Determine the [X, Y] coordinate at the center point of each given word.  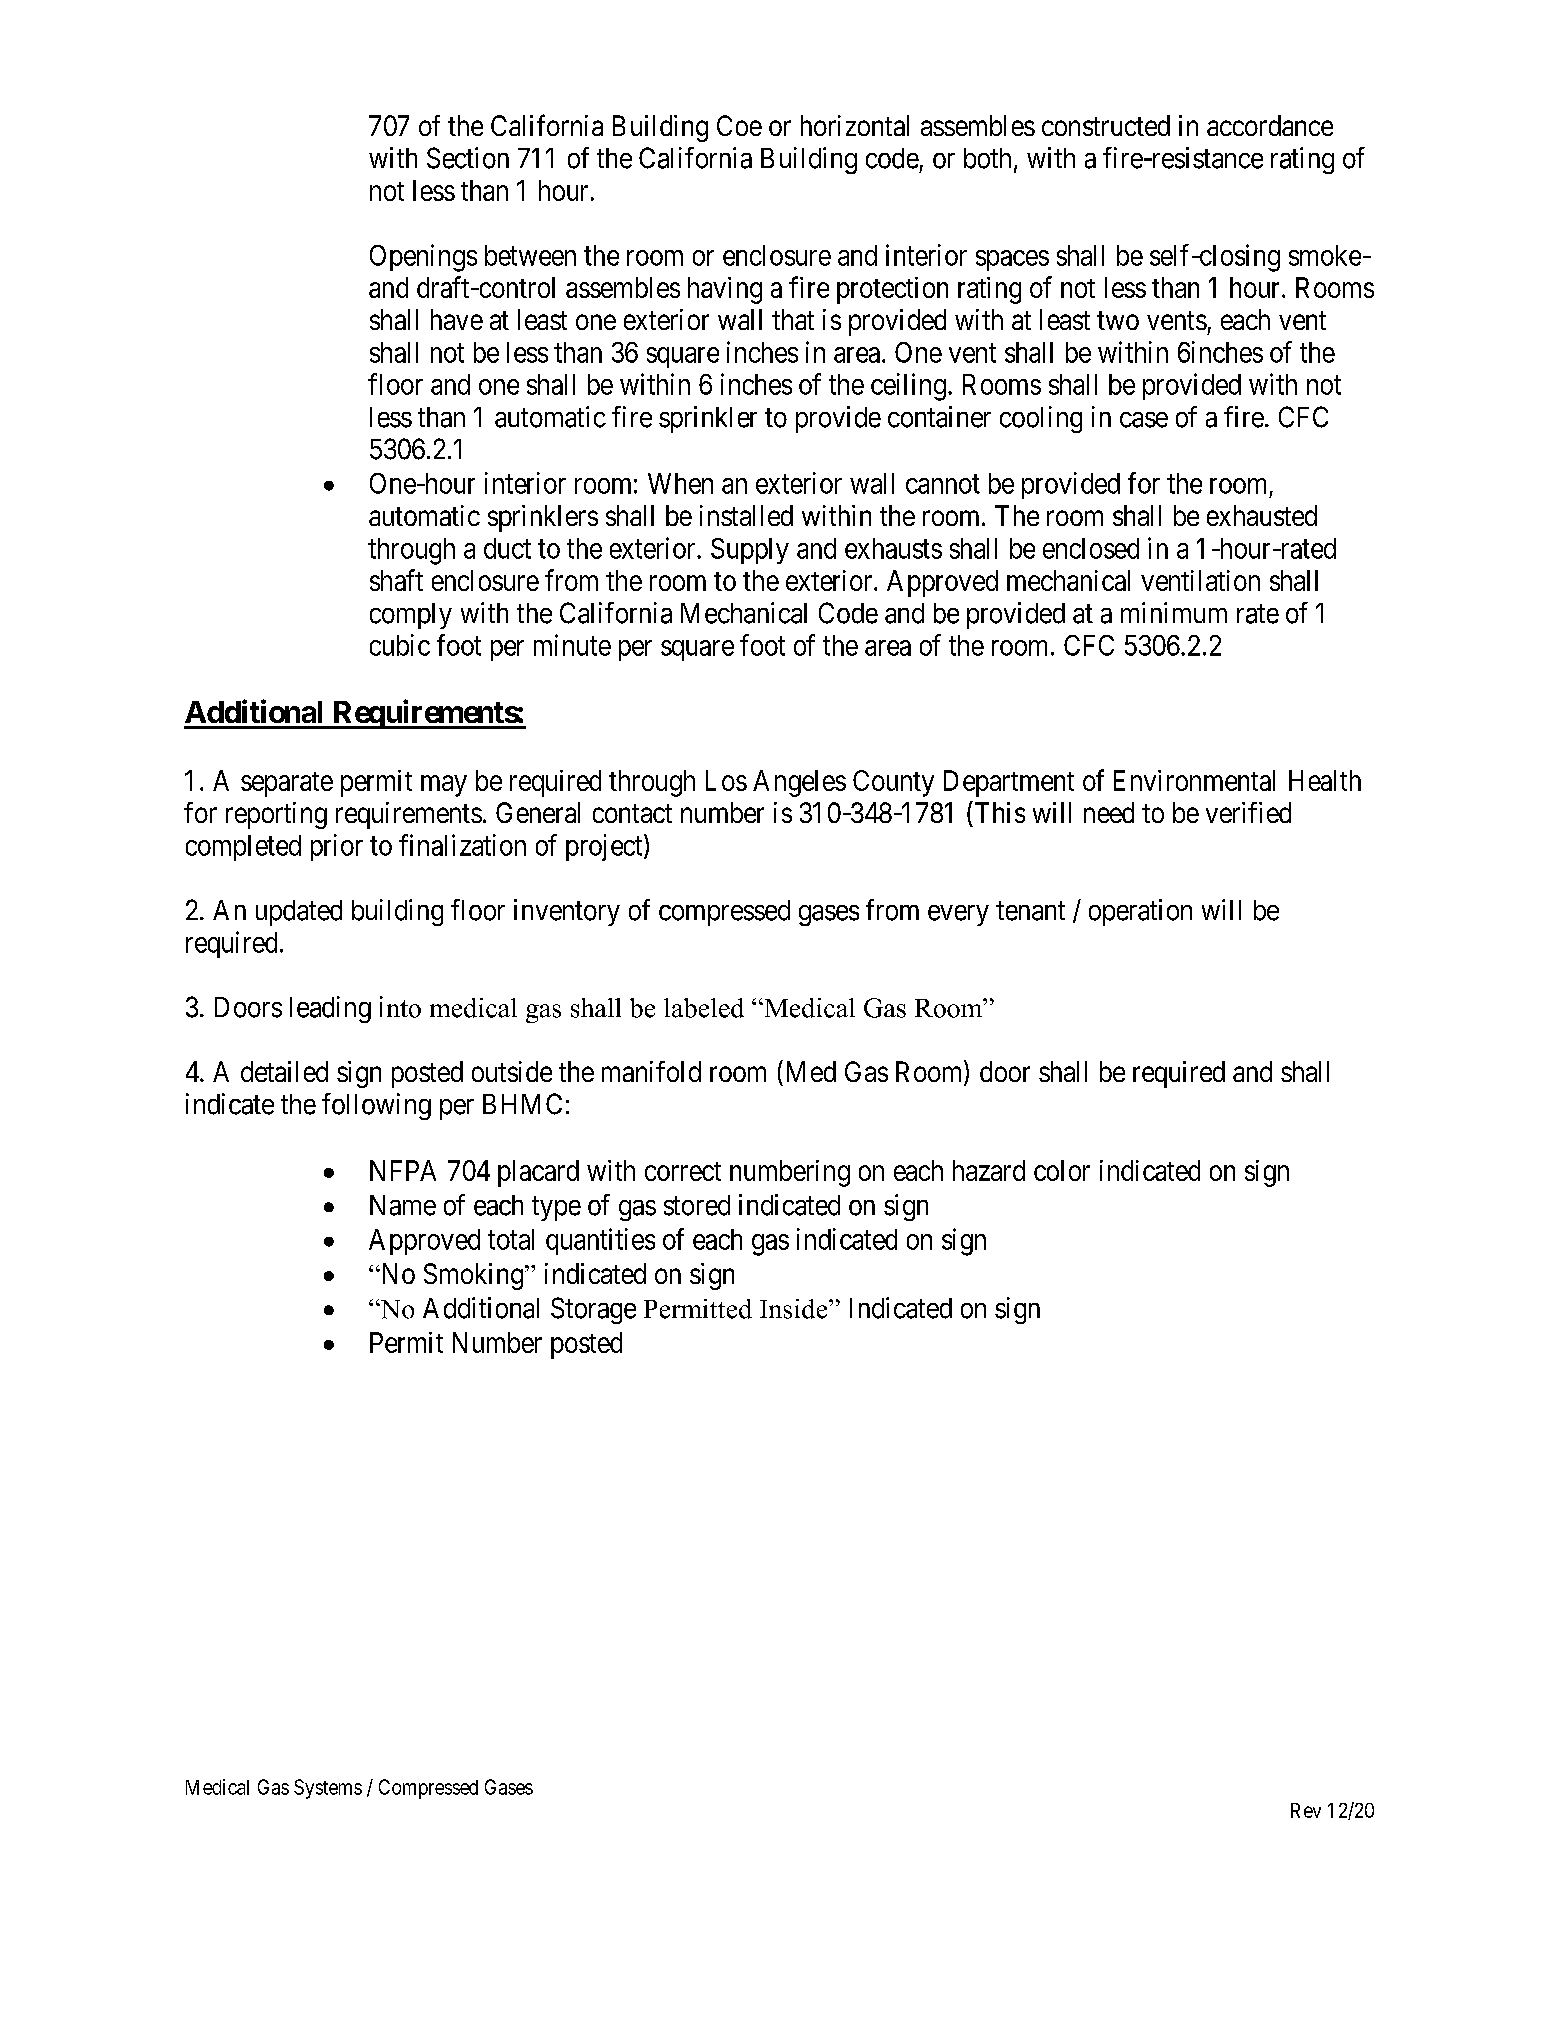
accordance [1270, 125]
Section [468, 158]
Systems [328, 1789]
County [893, 783]
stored [697, 1205]
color [1062, 1170]
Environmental [1194, 780]
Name [403, 1205]
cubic [400, 645]
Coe [739, 125]
